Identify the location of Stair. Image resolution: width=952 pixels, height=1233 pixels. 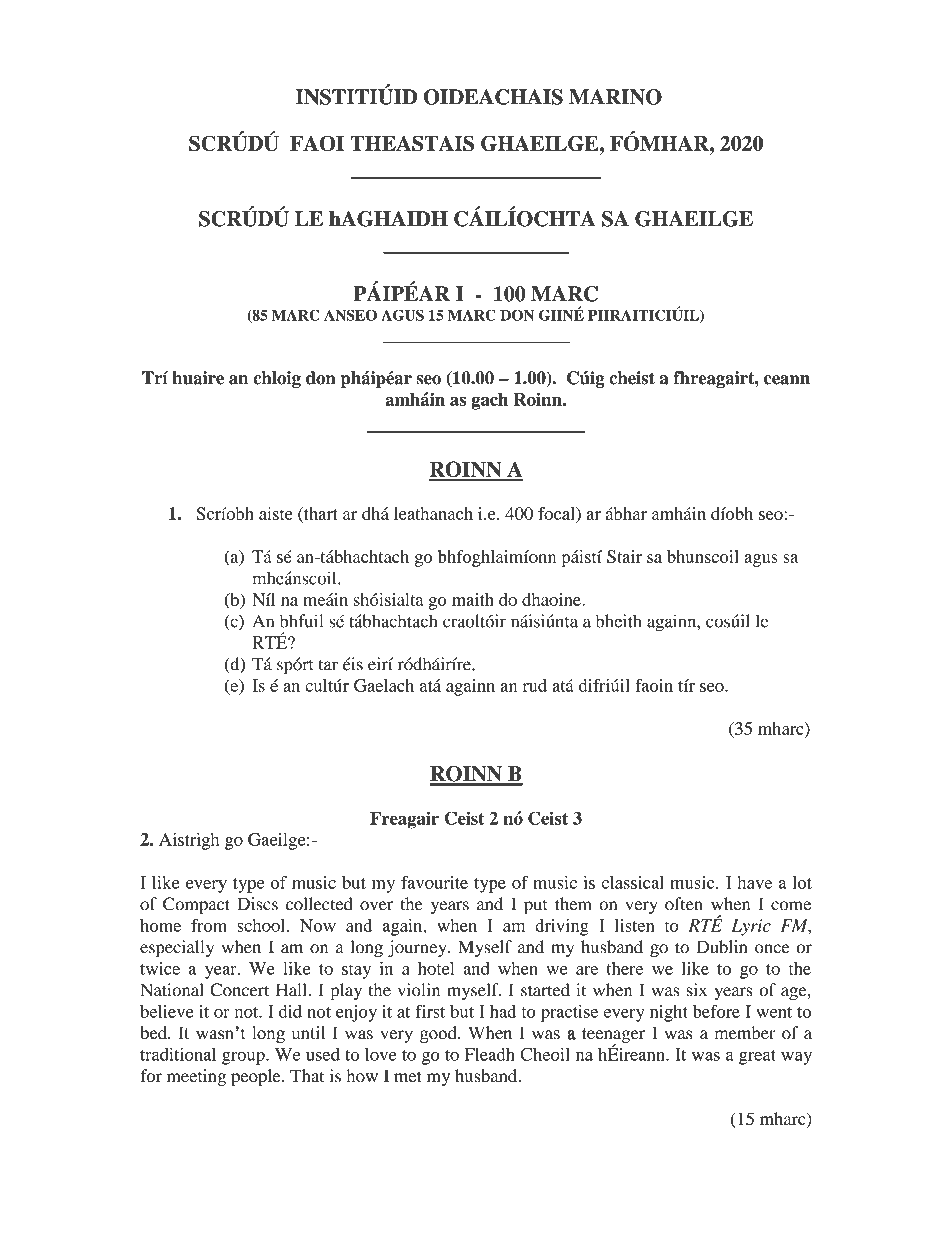
(624, 556).
